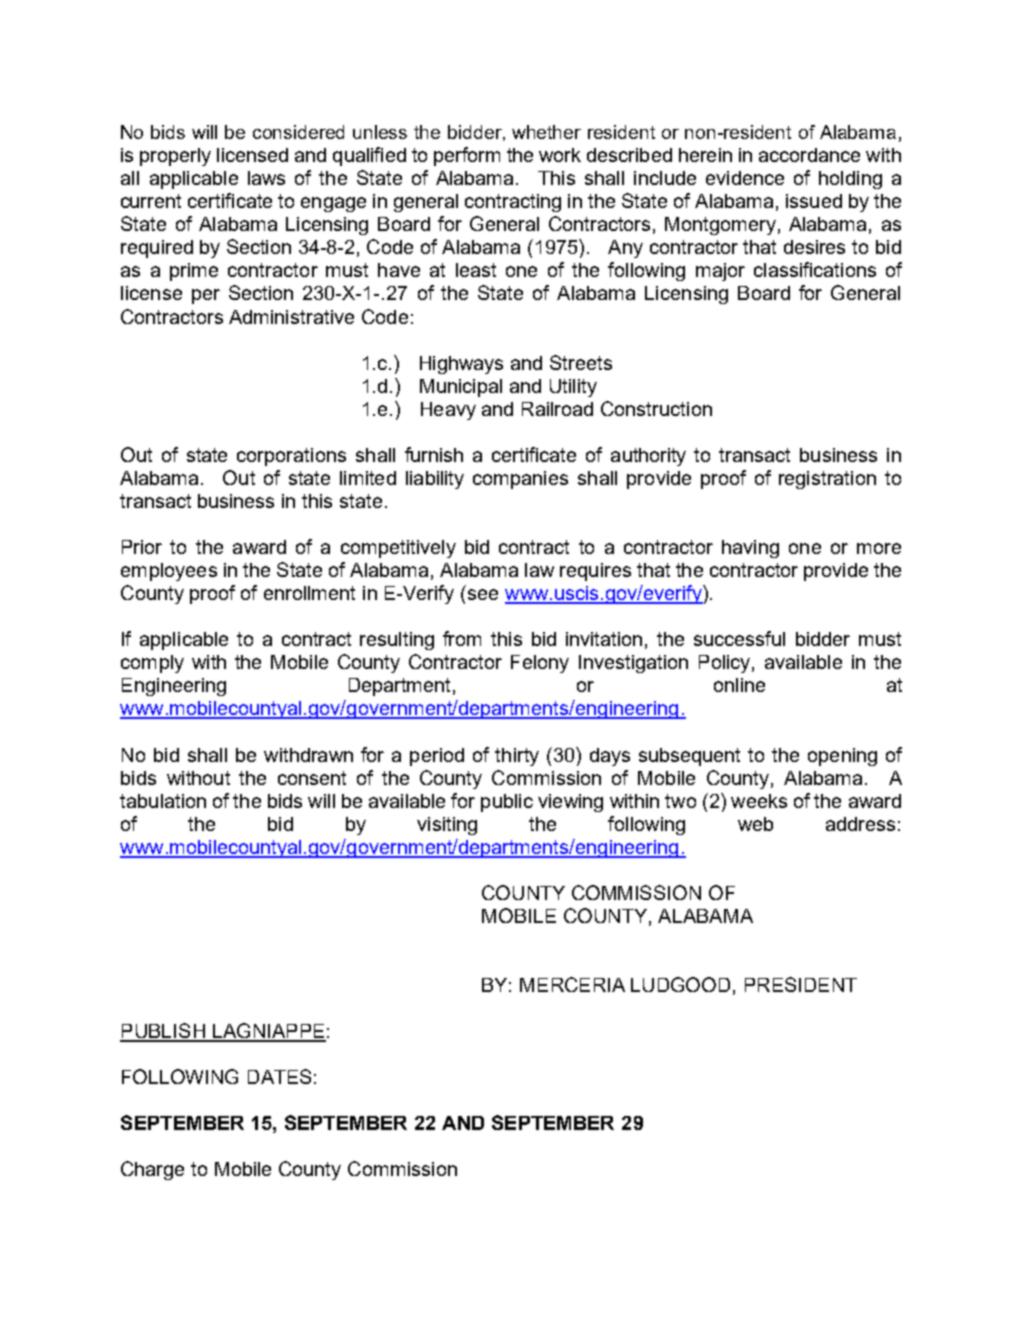 The image size is (1023, 1323). What do you see at coordinates (152, 664) in the page?
I see `comply` at bounding box center [152, 664].
